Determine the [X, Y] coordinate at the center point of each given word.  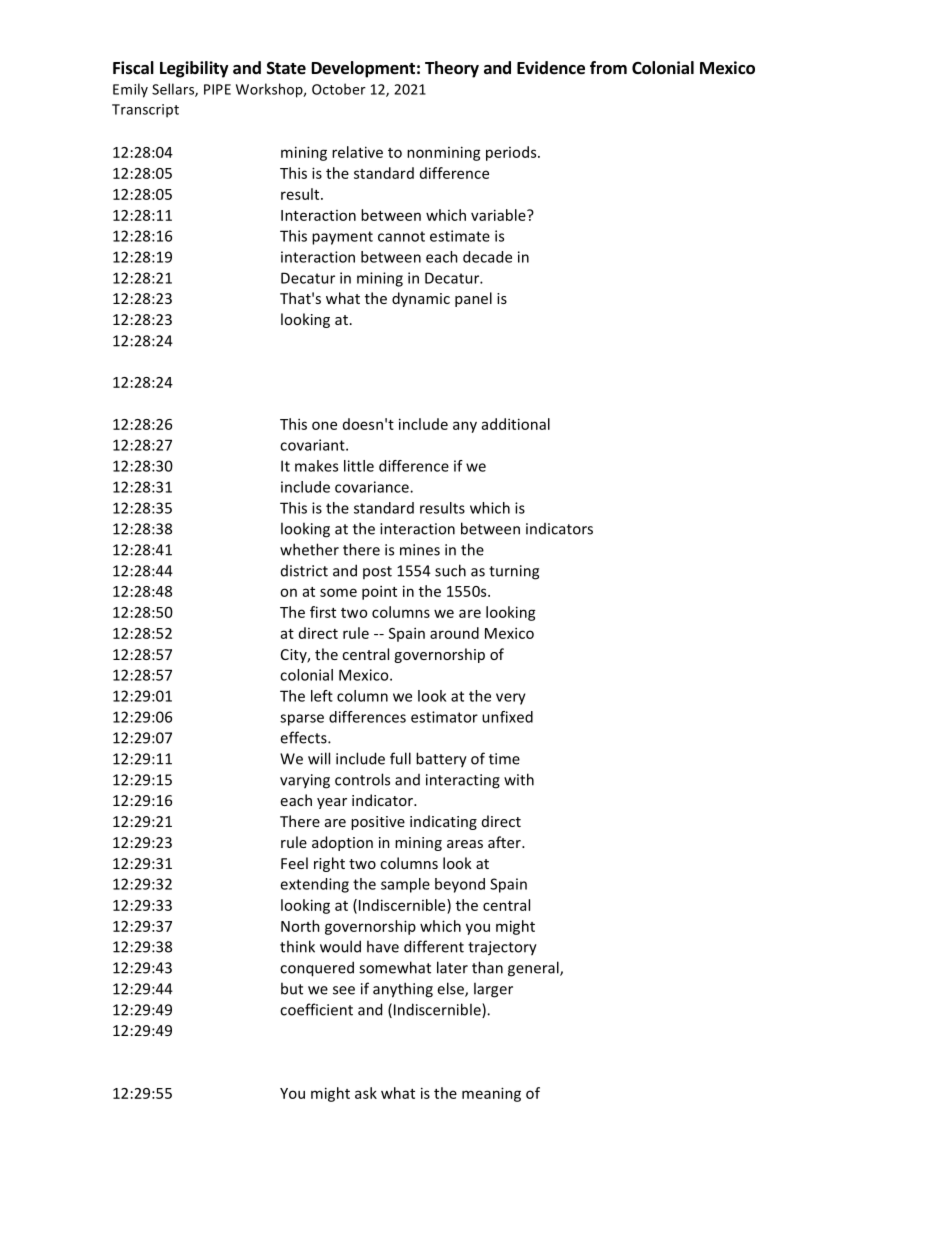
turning [514, 572]
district [304, 571]
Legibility [194, 69]
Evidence [551, 68]
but [292, 988]
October [339, 89]
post [377, 572]
